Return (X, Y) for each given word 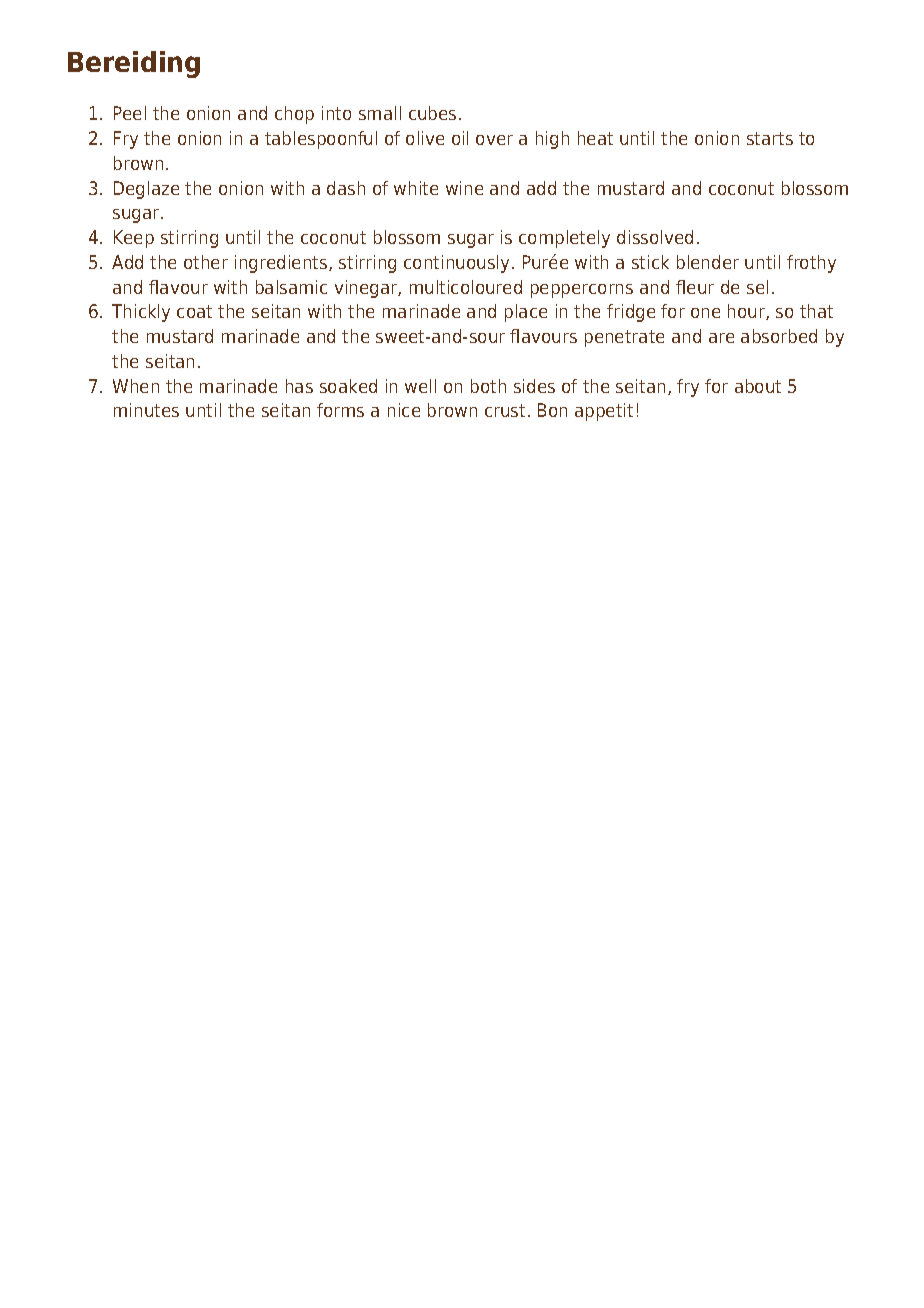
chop (294, 115)
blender (708, 262)
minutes (146, 410)
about (758, 386)
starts (770, 138)
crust (505, 410)
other (206, 262)
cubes (432, 113)
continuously (456, 264)
